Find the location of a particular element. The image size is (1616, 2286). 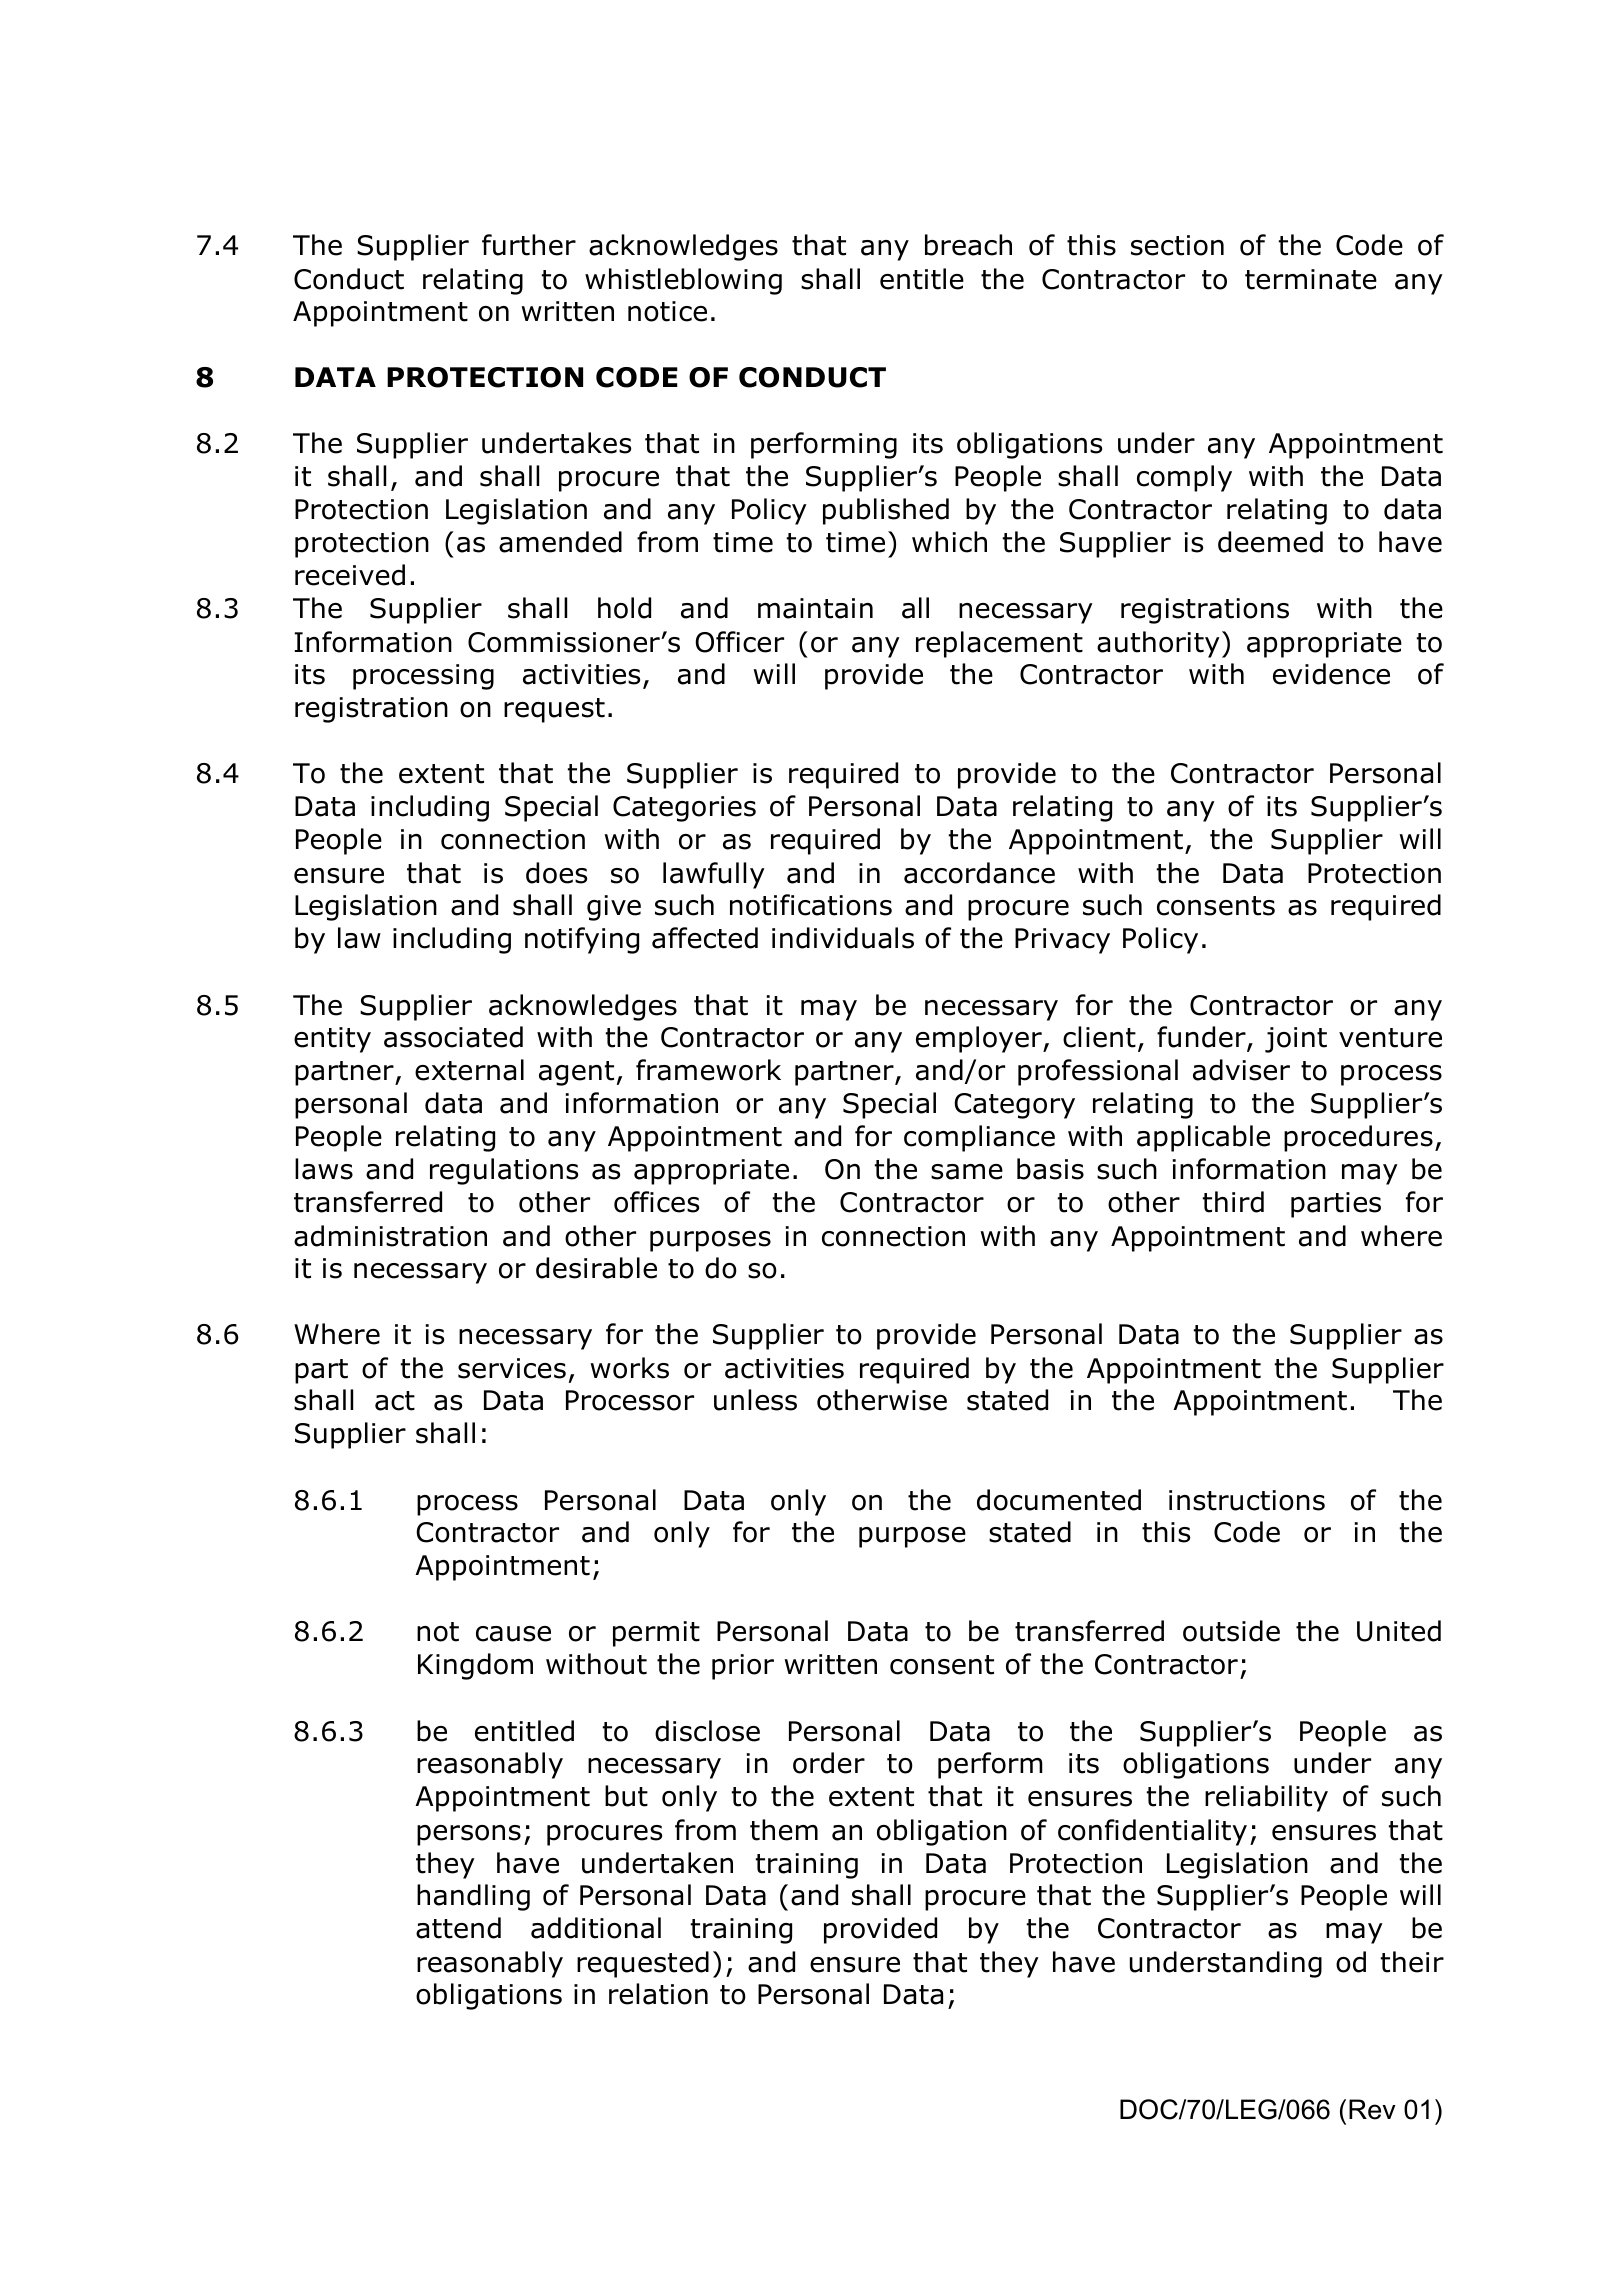

services is located at coordinates (512, 1368).
